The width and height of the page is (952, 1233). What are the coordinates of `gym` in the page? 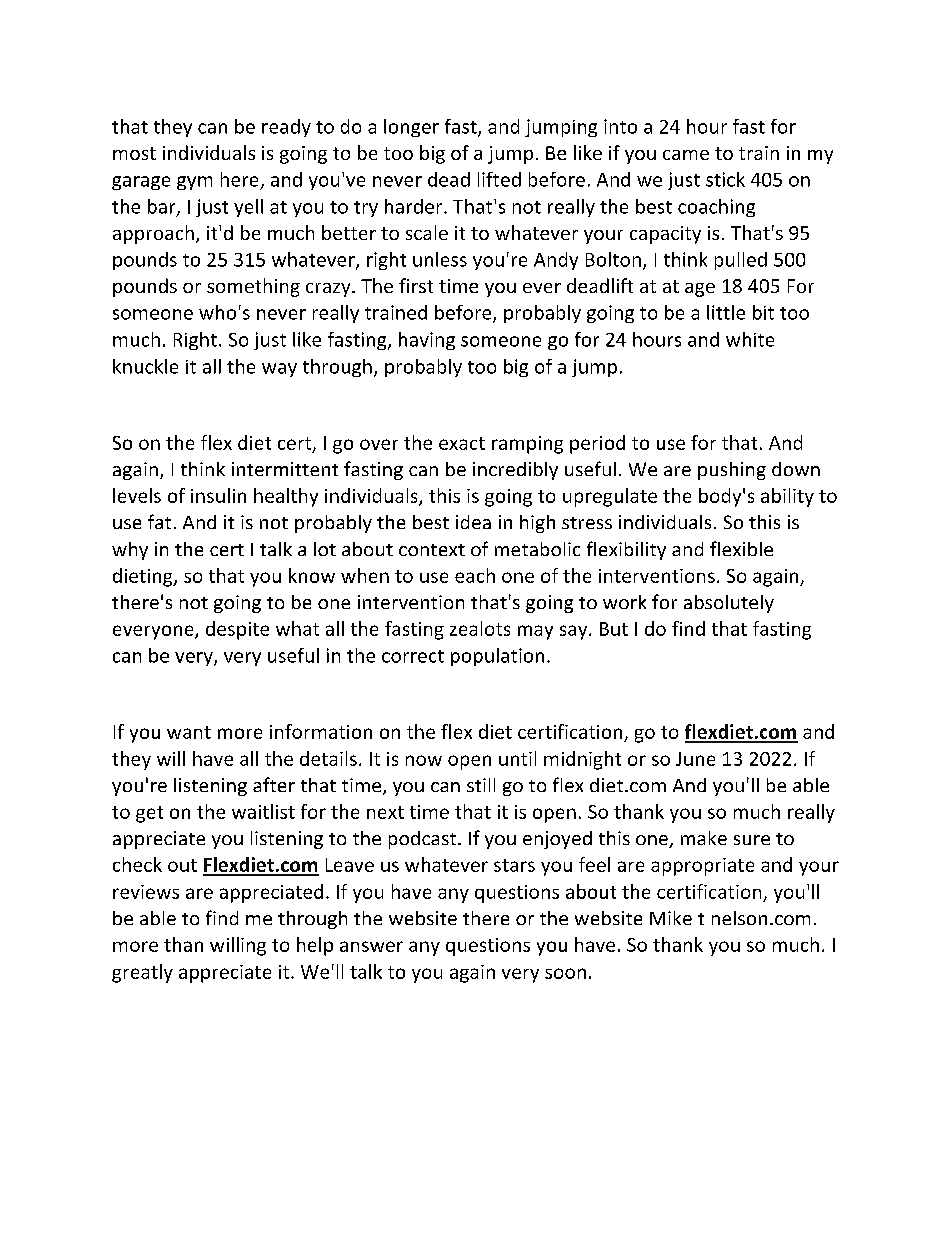 It's located at (194, 183).
